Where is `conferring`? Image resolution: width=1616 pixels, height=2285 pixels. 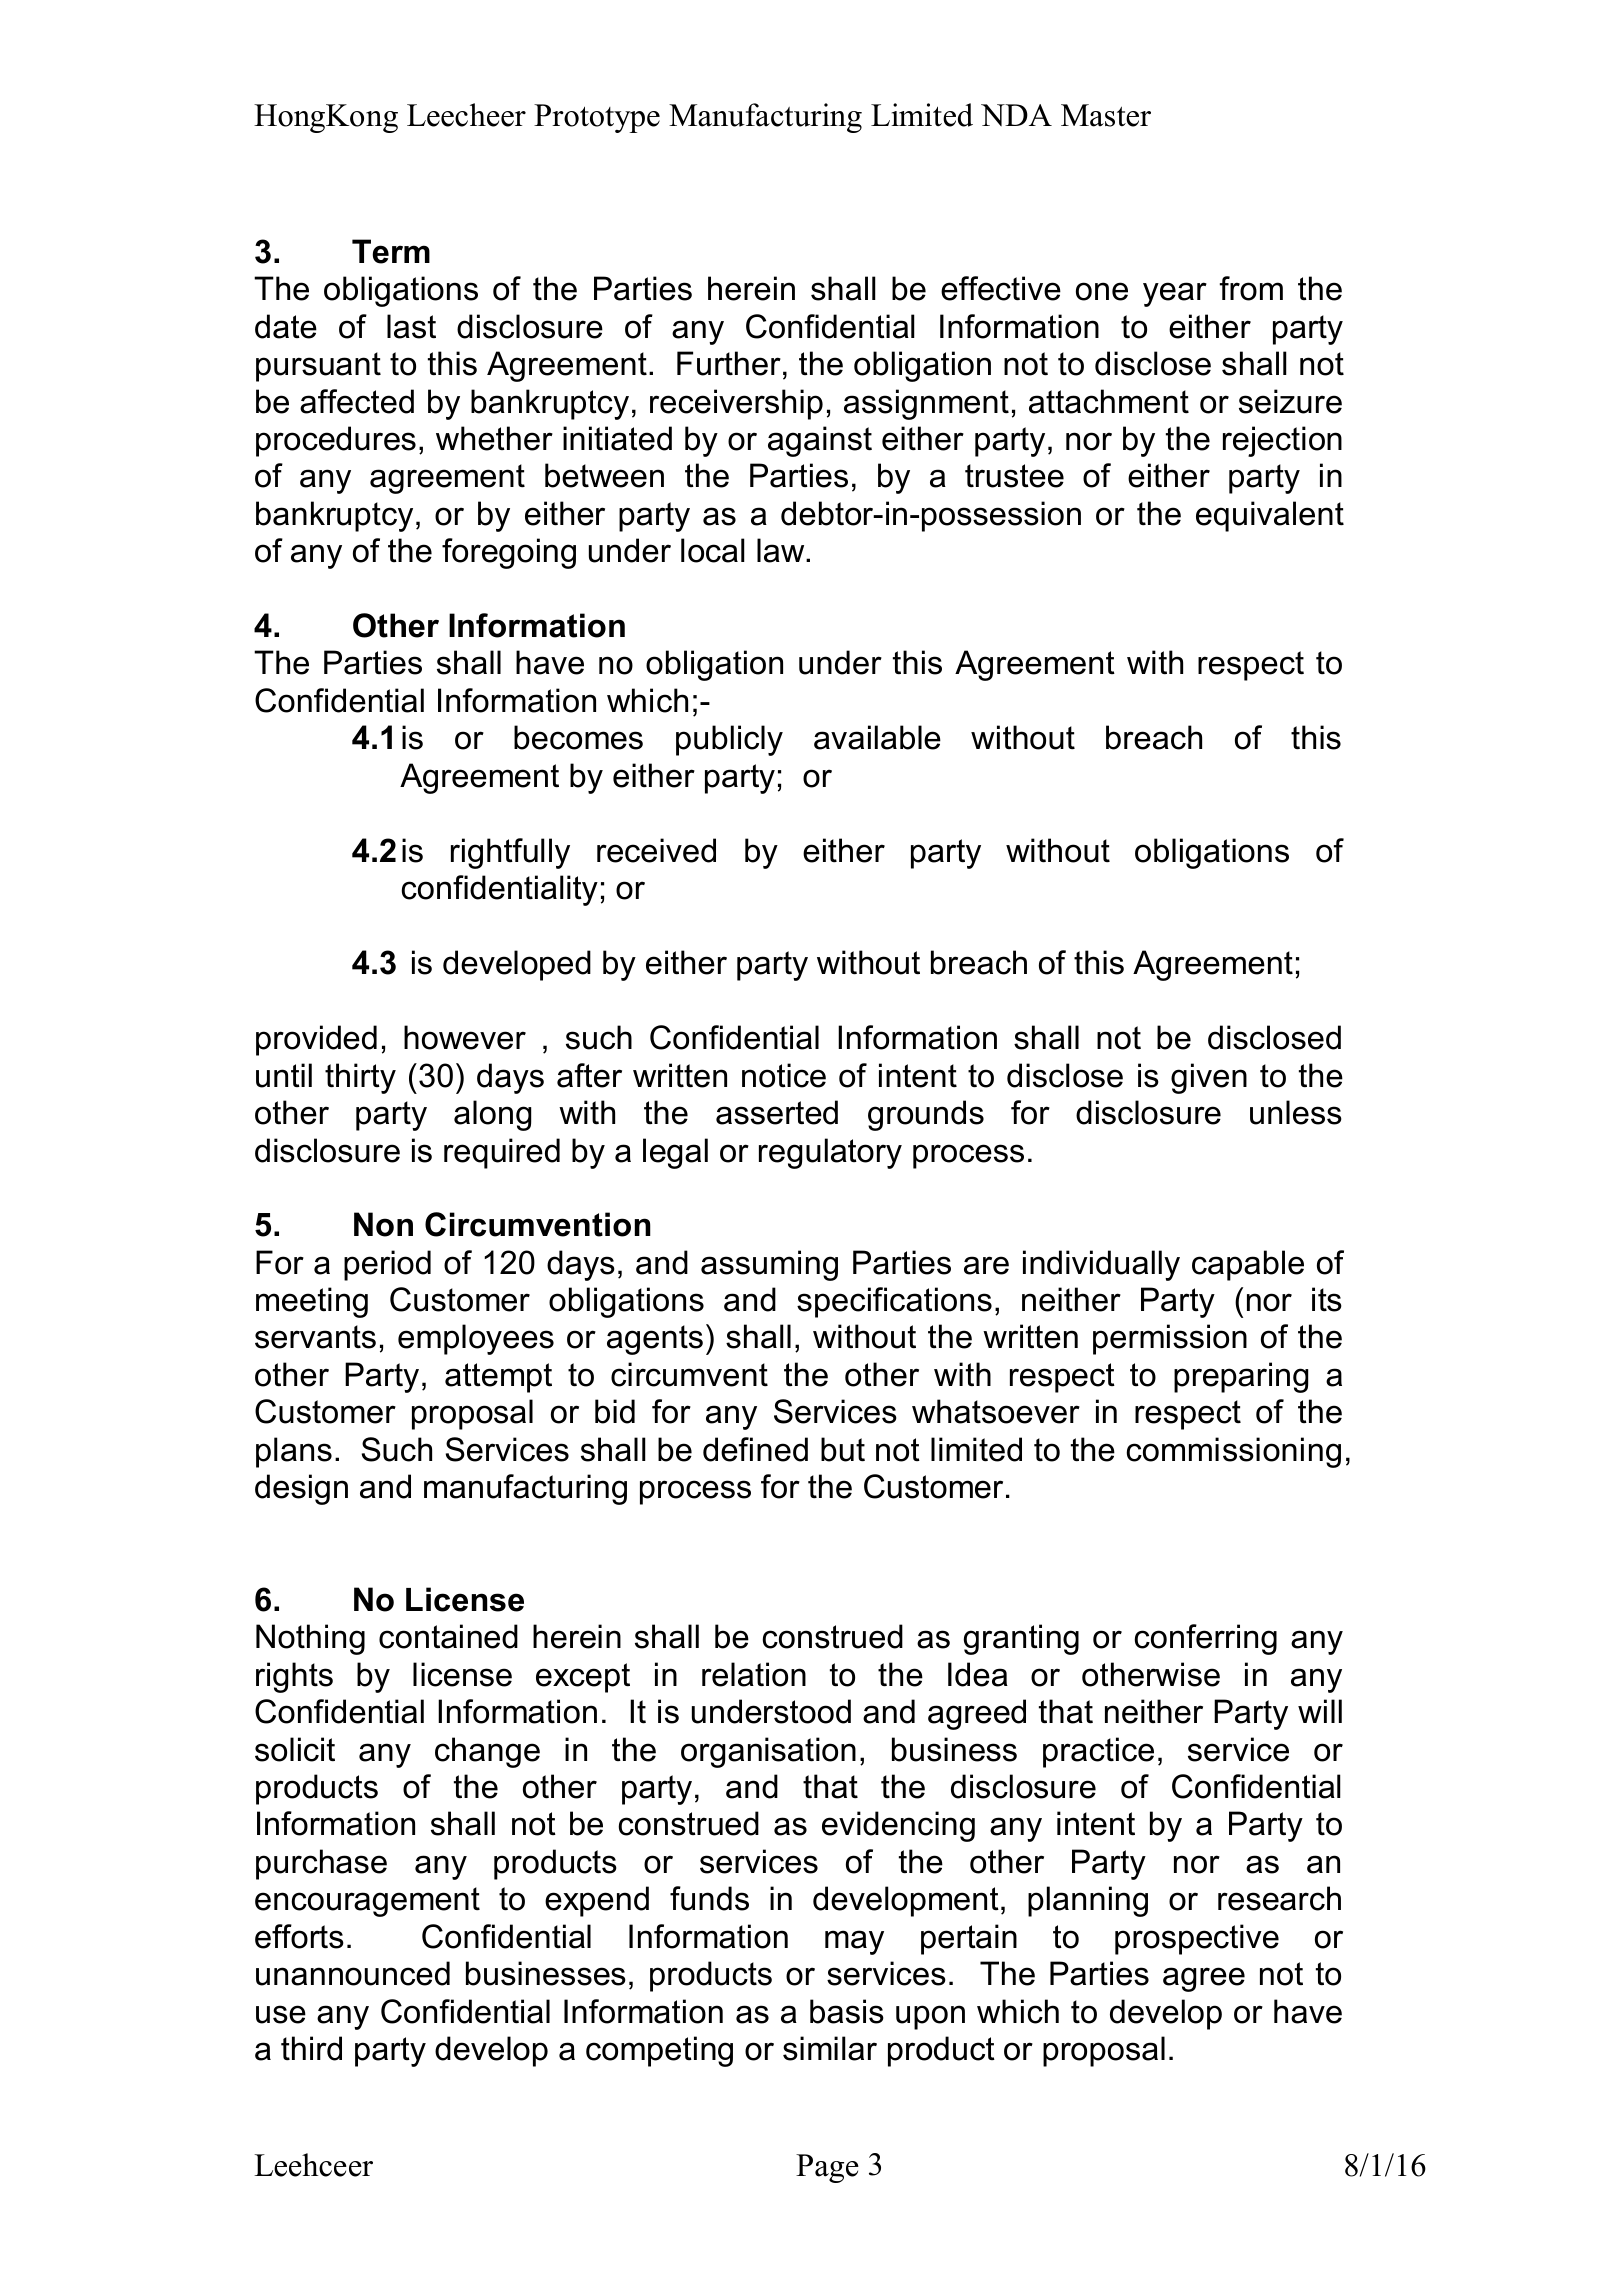
conferring is located at coordinates (1205, 1639).
